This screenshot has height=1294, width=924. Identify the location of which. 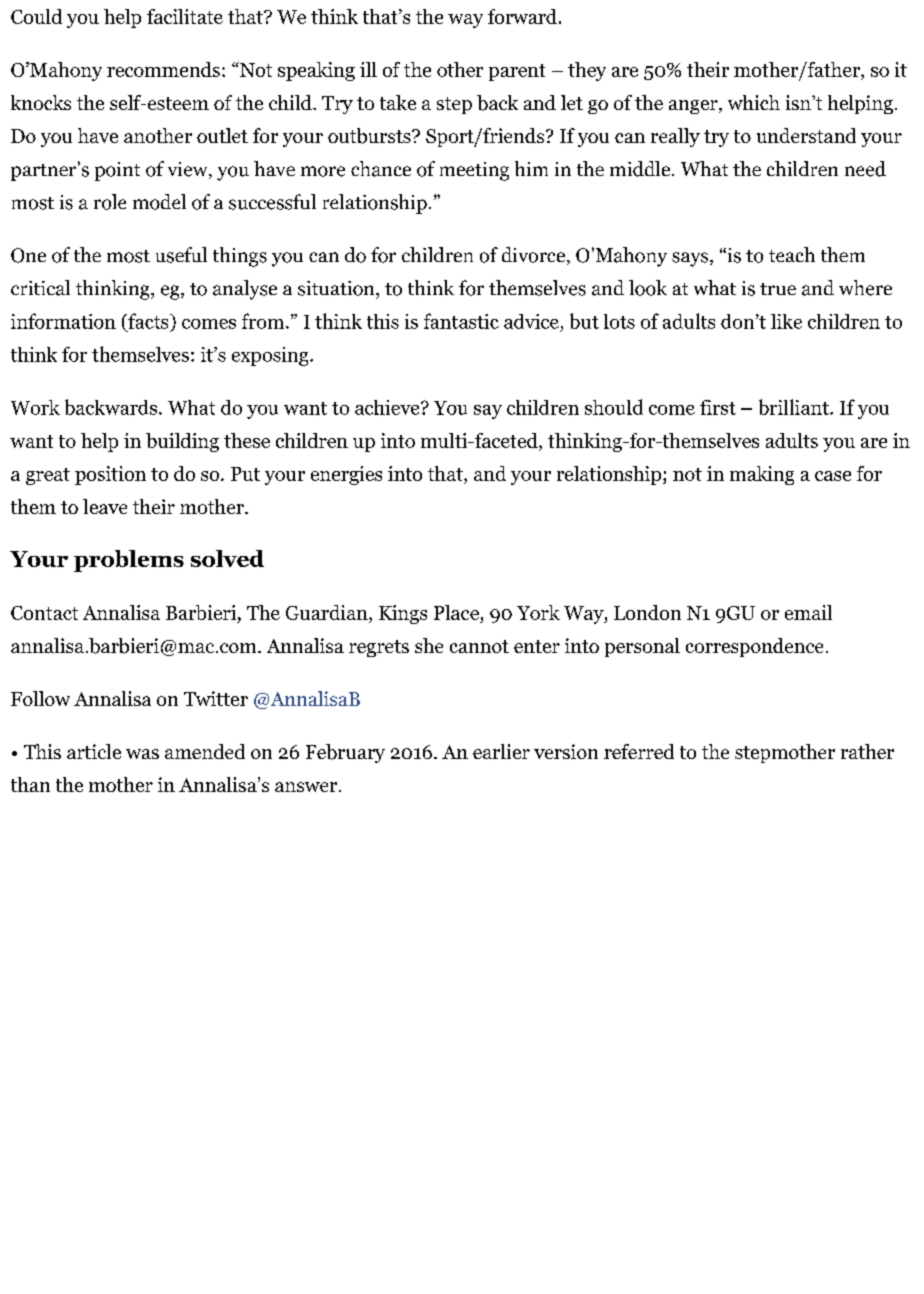
(754, 102).
